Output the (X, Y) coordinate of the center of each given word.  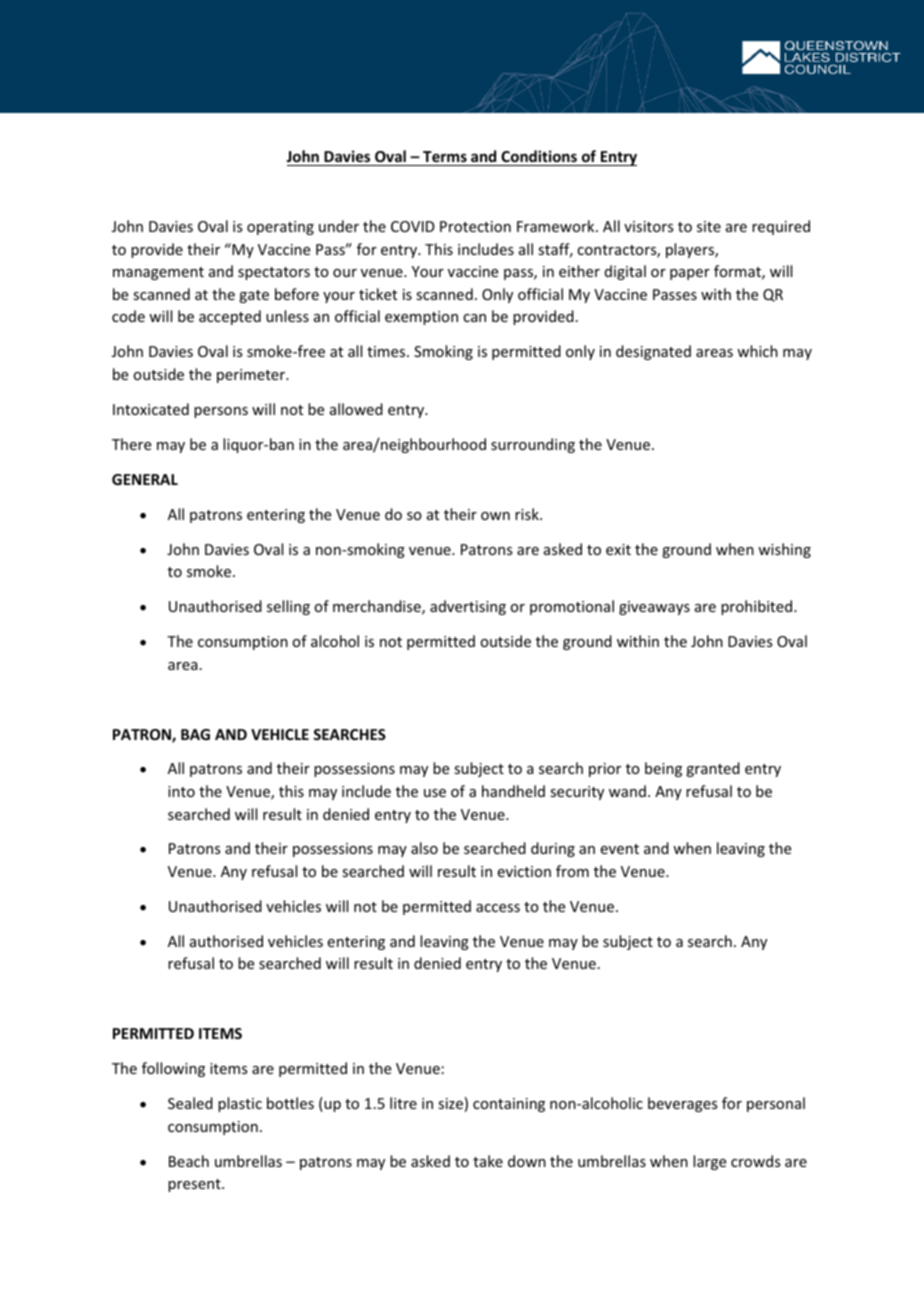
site (709, 226)
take (488, 1161)
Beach (189, 1161)
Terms (445, 158)
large (709, 1162)
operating (280, 228)
